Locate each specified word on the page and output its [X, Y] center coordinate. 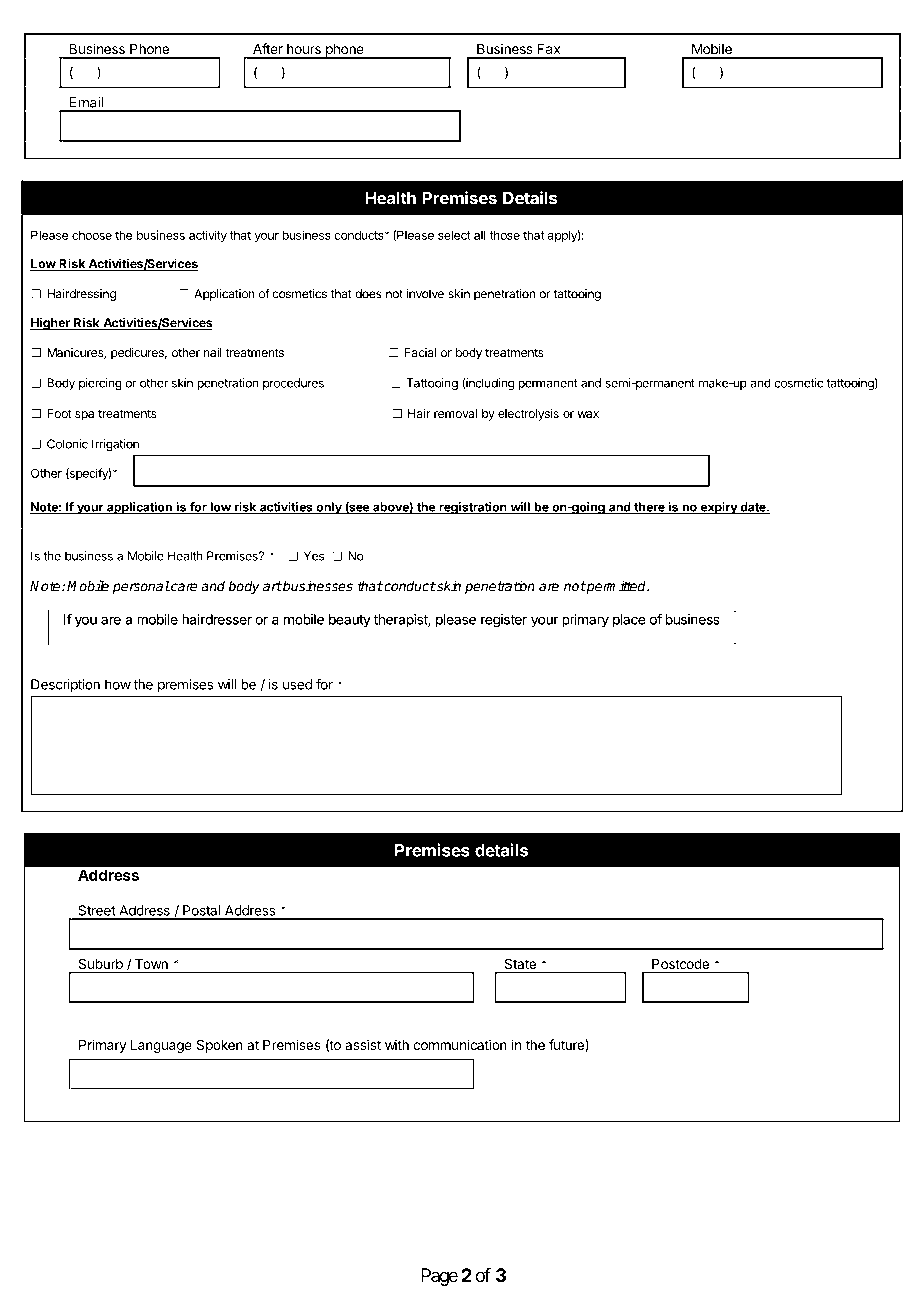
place [629, 620]
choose [92, 235]
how [118, 684]
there [649, 508]
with [397, 1044]
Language [161, 1046]
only [329, 508]
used [297, 684]
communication [460, 1044]
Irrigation [115, 445]
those [504, 235]
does [368, 294]
